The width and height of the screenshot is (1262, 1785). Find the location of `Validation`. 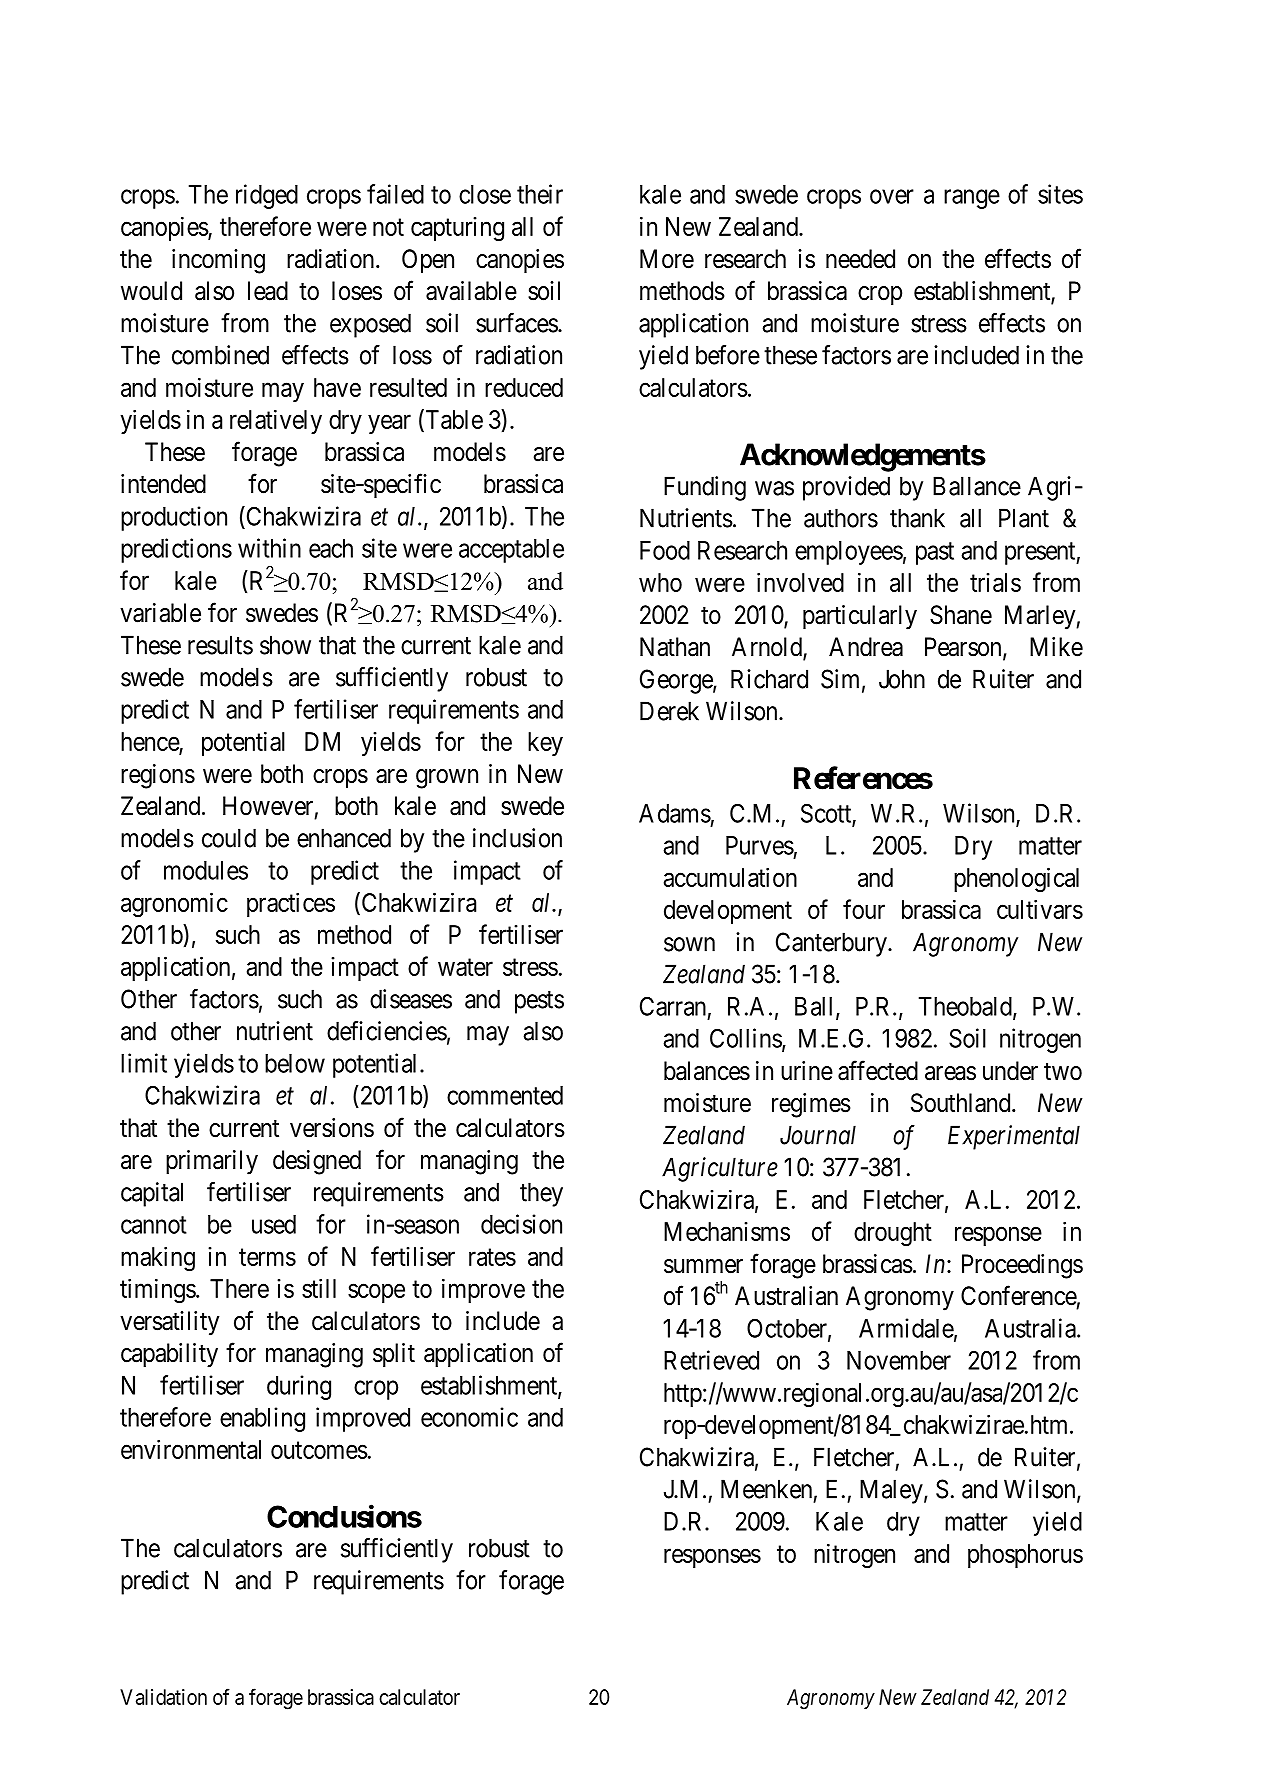

Validation is located at coordinates (163, 1697).
